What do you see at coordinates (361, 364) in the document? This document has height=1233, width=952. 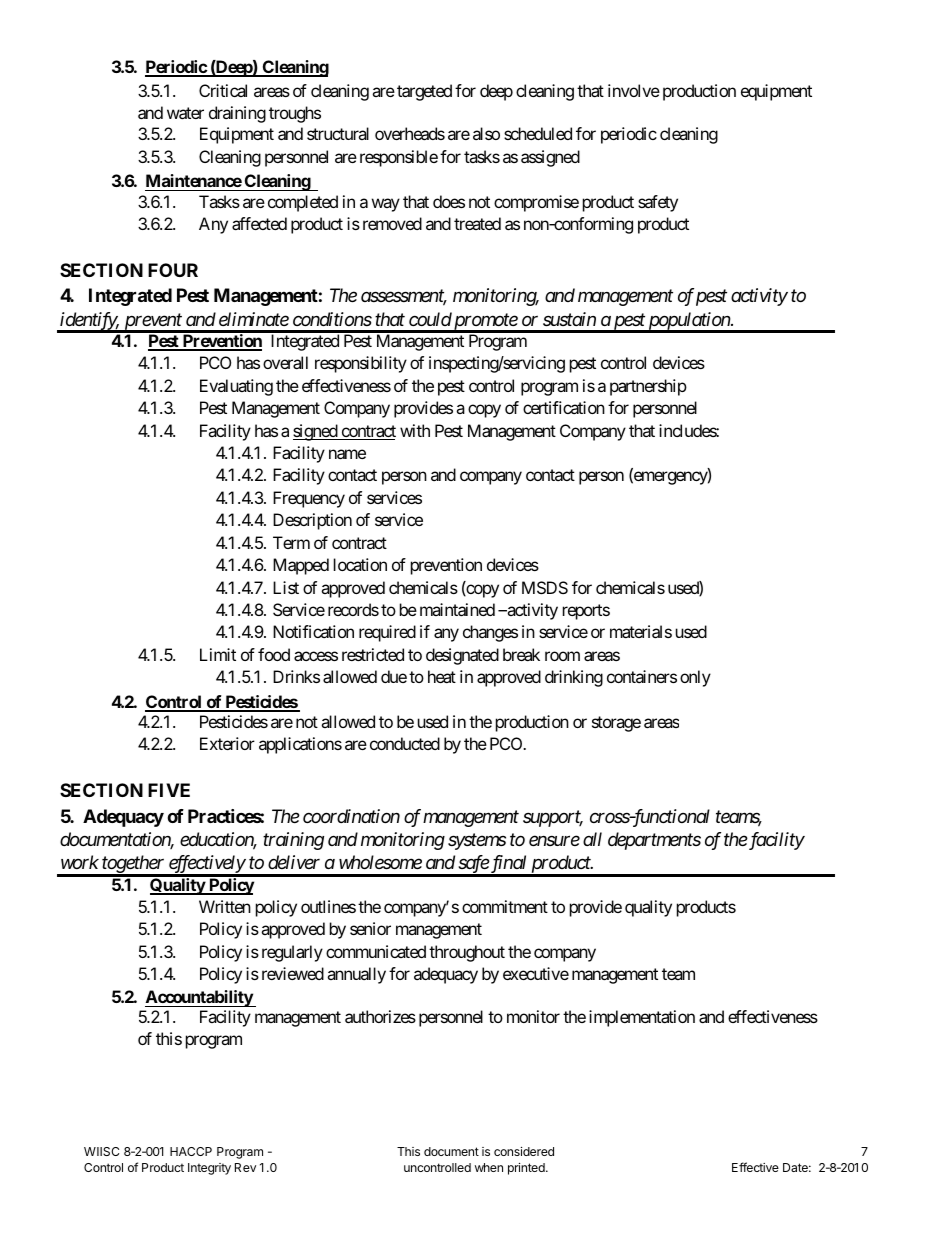 I see `responsibility` at bounding box center [361, 364].
